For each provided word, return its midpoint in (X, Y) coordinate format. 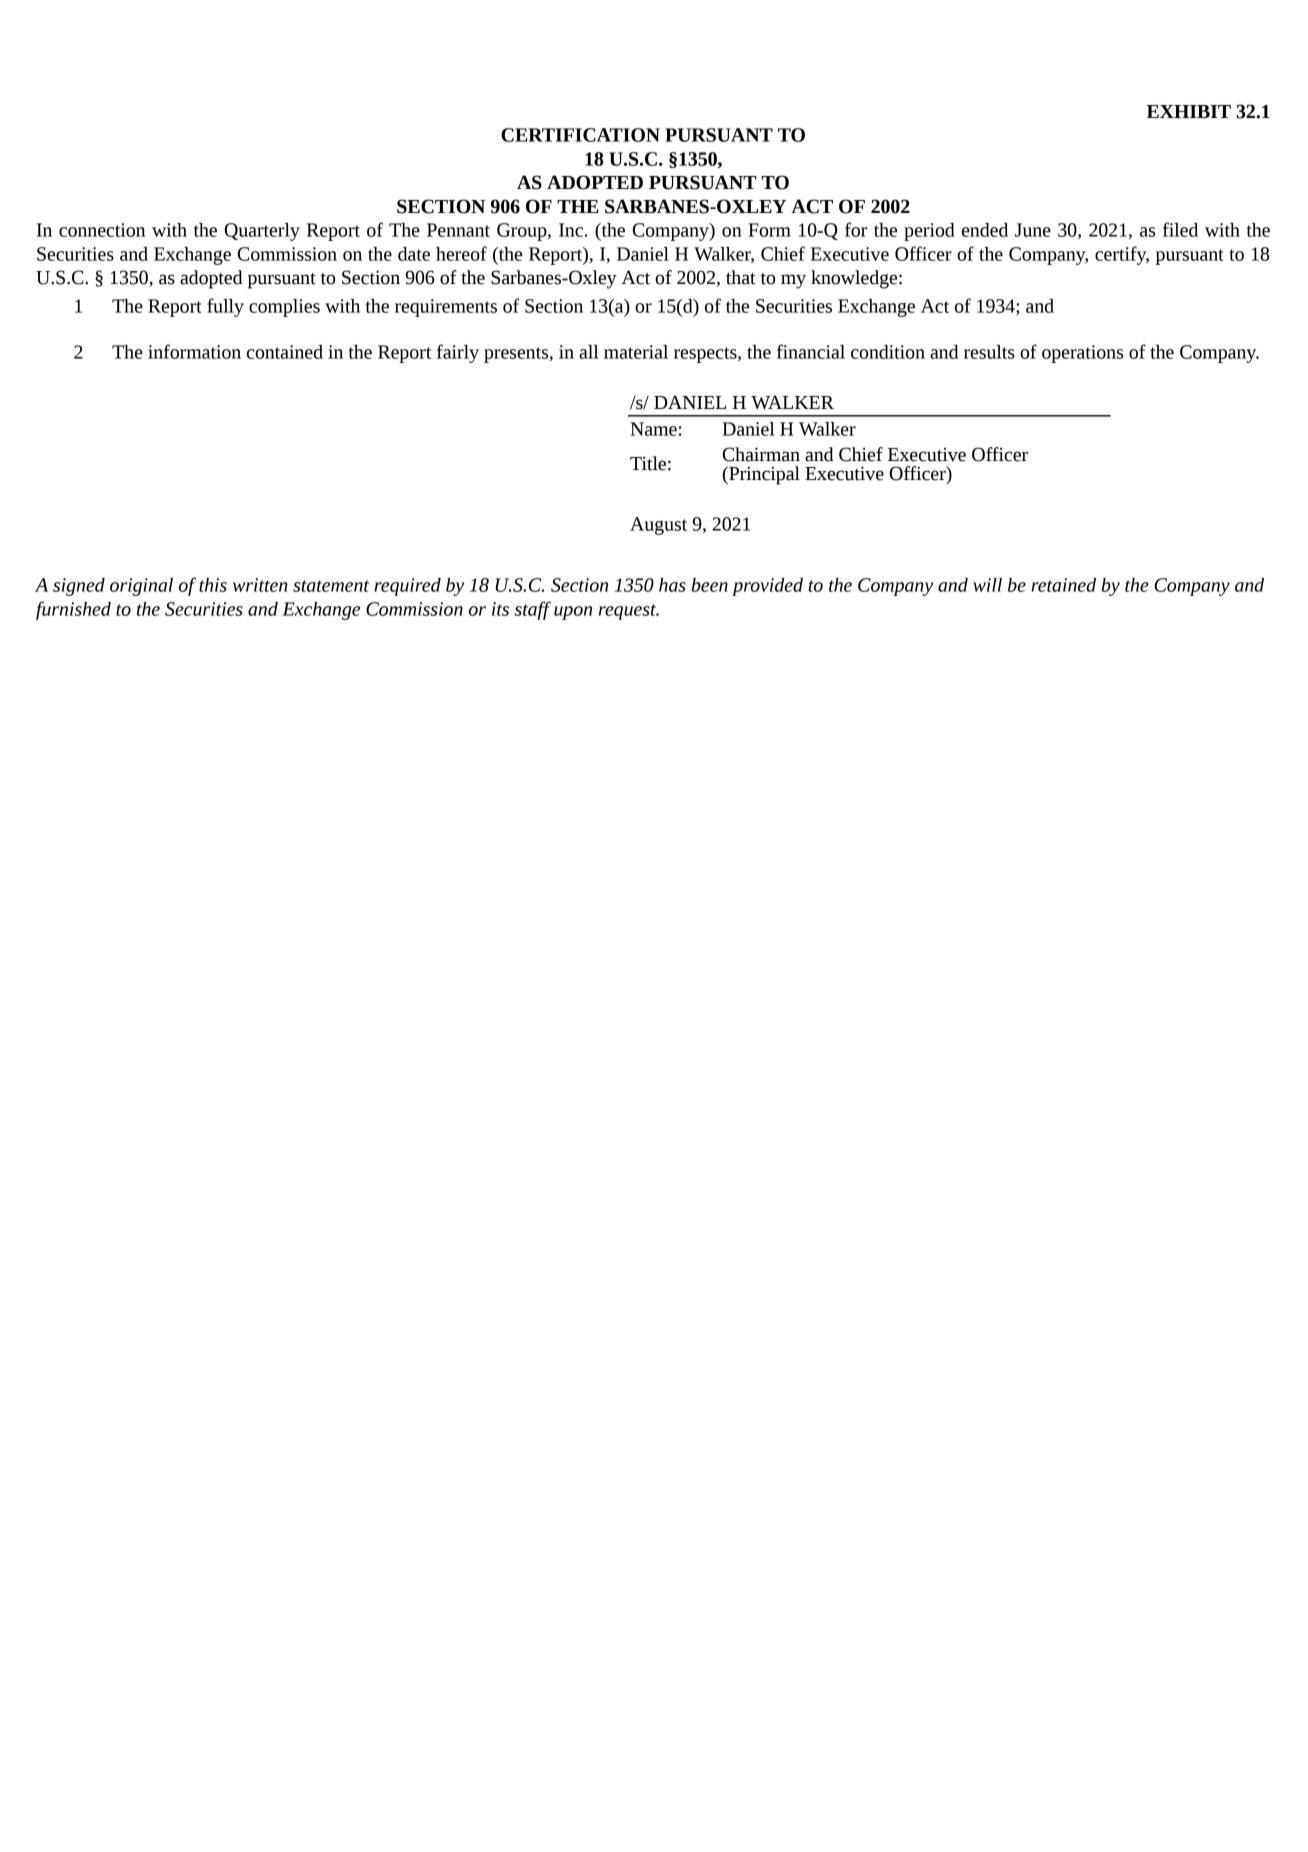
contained (285, 352)
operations (1082, 354)
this (213, 585)
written (260, 585)
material (636, 352)
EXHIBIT (1189, 111)
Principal (763, 475)
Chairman (761, 454)
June (1033, 230)
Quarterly (262, 232)
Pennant (458, 230)
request (628, 612)
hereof (461, 253)
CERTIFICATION (580, 135)
